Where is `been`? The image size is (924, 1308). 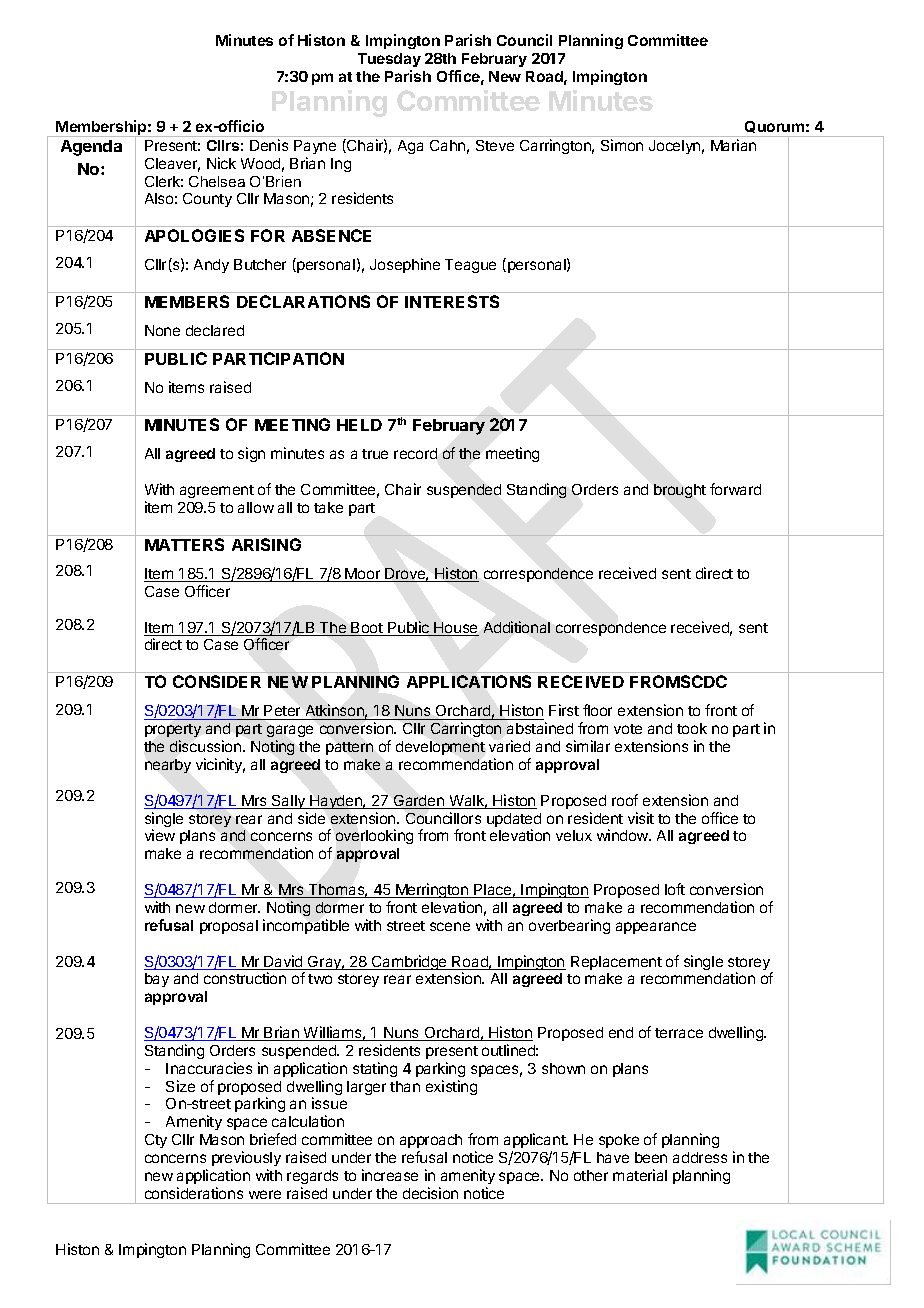 been is located at coordinates (651, 1157).
